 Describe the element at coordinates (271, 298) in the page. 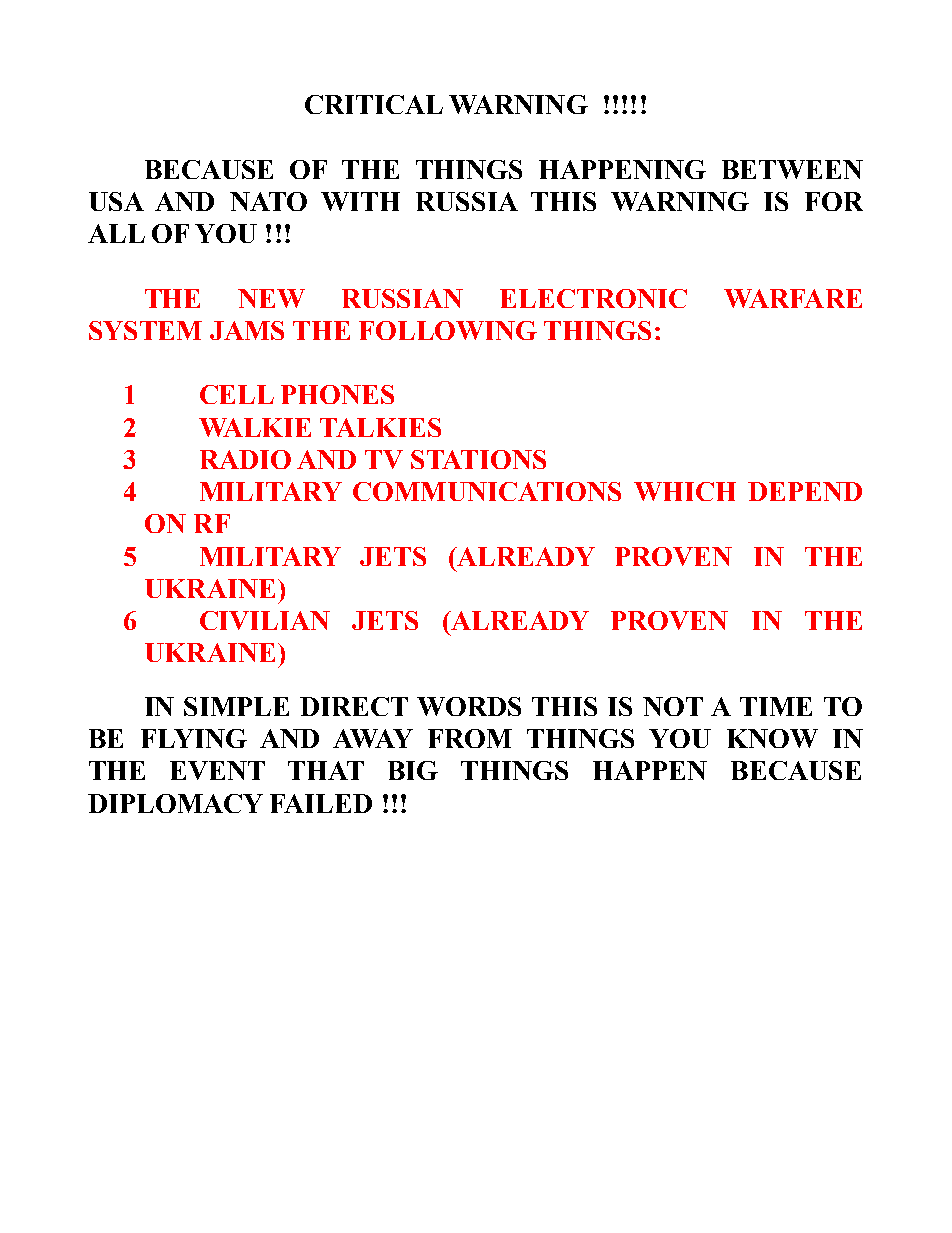

I see `NEW` at that location.
